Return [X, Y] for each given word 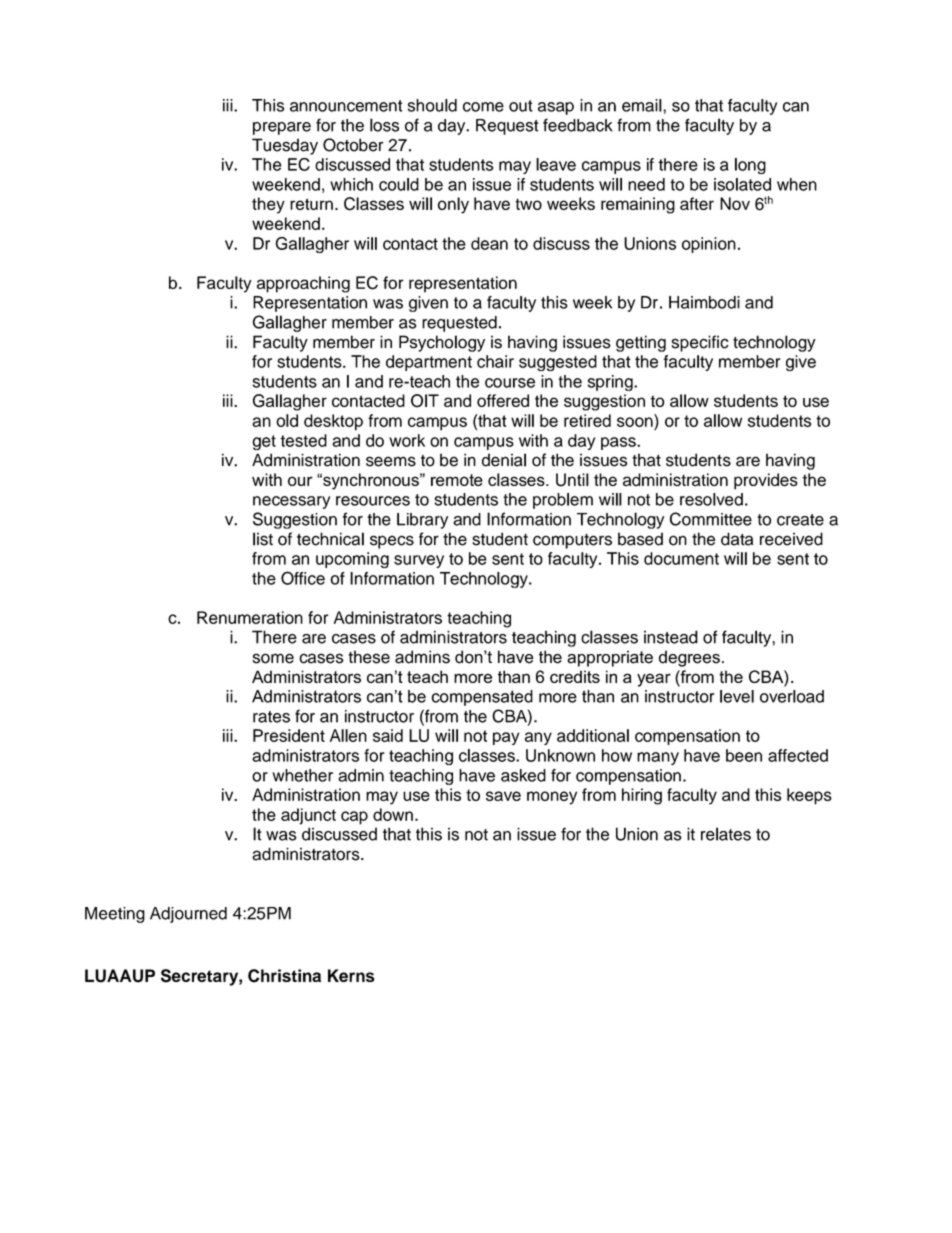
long [750, 166]
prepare [282, 128]
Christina [284, 976]
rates [271, 717]
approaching [303, 284]
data [737, 539]
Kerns [351, 975]
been [744, 755]
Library [422, 521]
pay [506, 738]
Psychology [442, 343]
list [263, 539]
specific [700, 343]
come [483, 107]
